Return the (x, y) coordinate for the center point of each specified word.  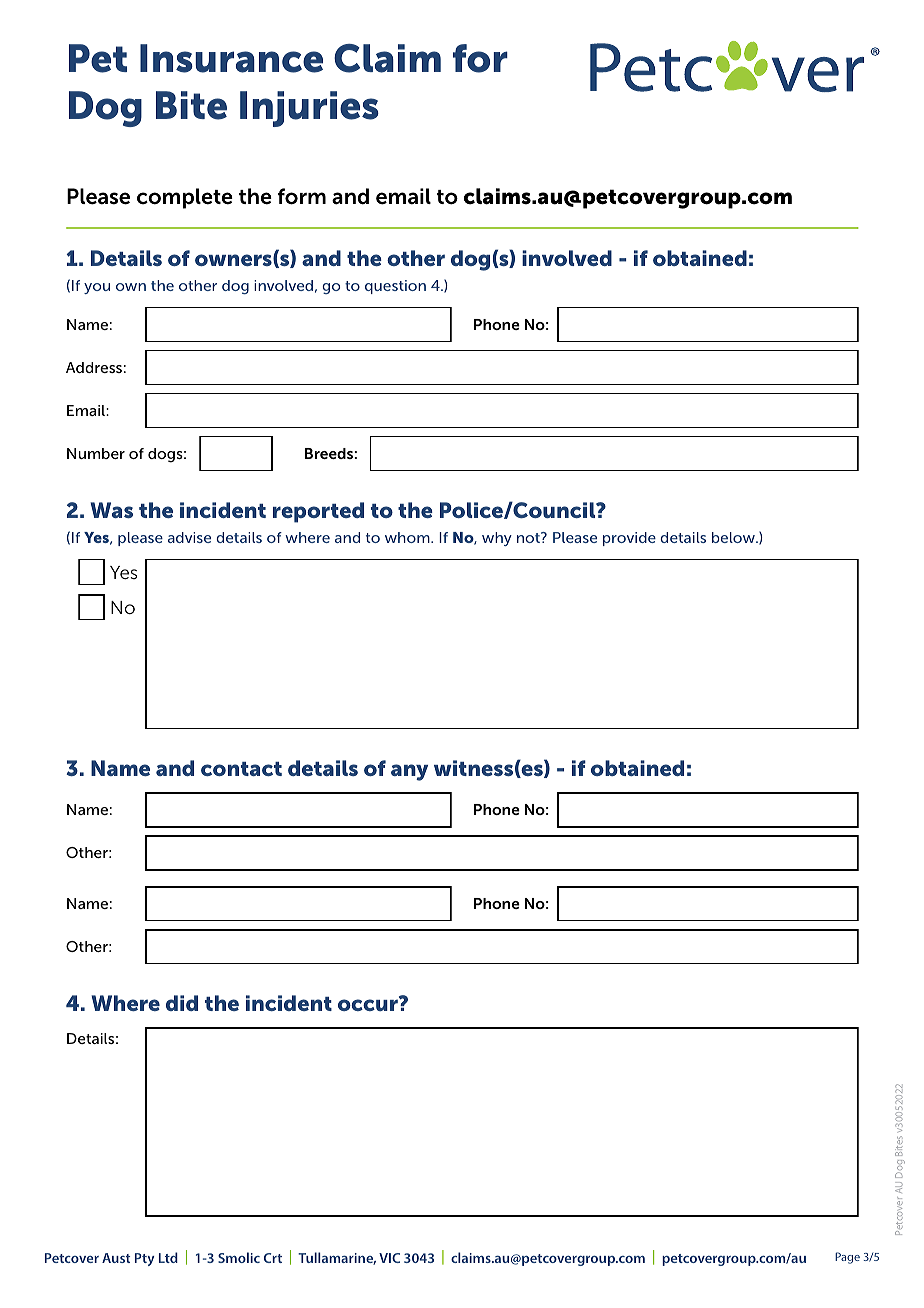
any (409, 772)
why (497, 539)
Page (847, 1258)
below (734, 537)
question (395, 287)
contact (241, 769)
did (182, 1003)
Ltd (168, 1257)
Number (96, 453)
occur (369, 1004)
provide (629, 539)
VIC (389, 1258)
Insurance (231, 58)
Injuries (309, 109)
